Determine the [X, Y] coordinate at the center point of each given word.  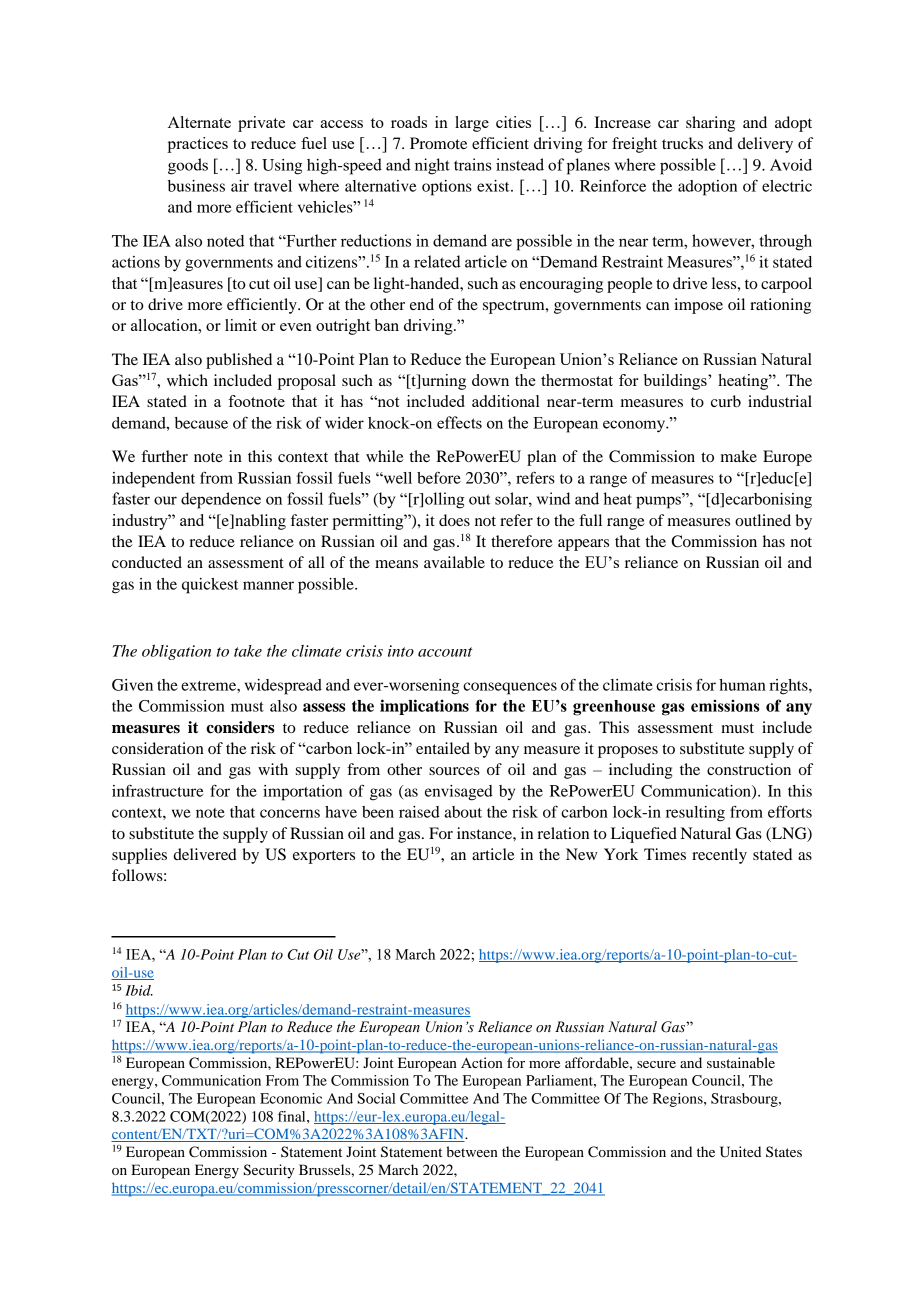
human [742, 685]
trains [473, 164]
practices [197, 145]
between [472, 1151]
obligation [176, 652]
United [740, 1152]
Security [269, 1171]
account [445, 652]
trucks [682, 143]
